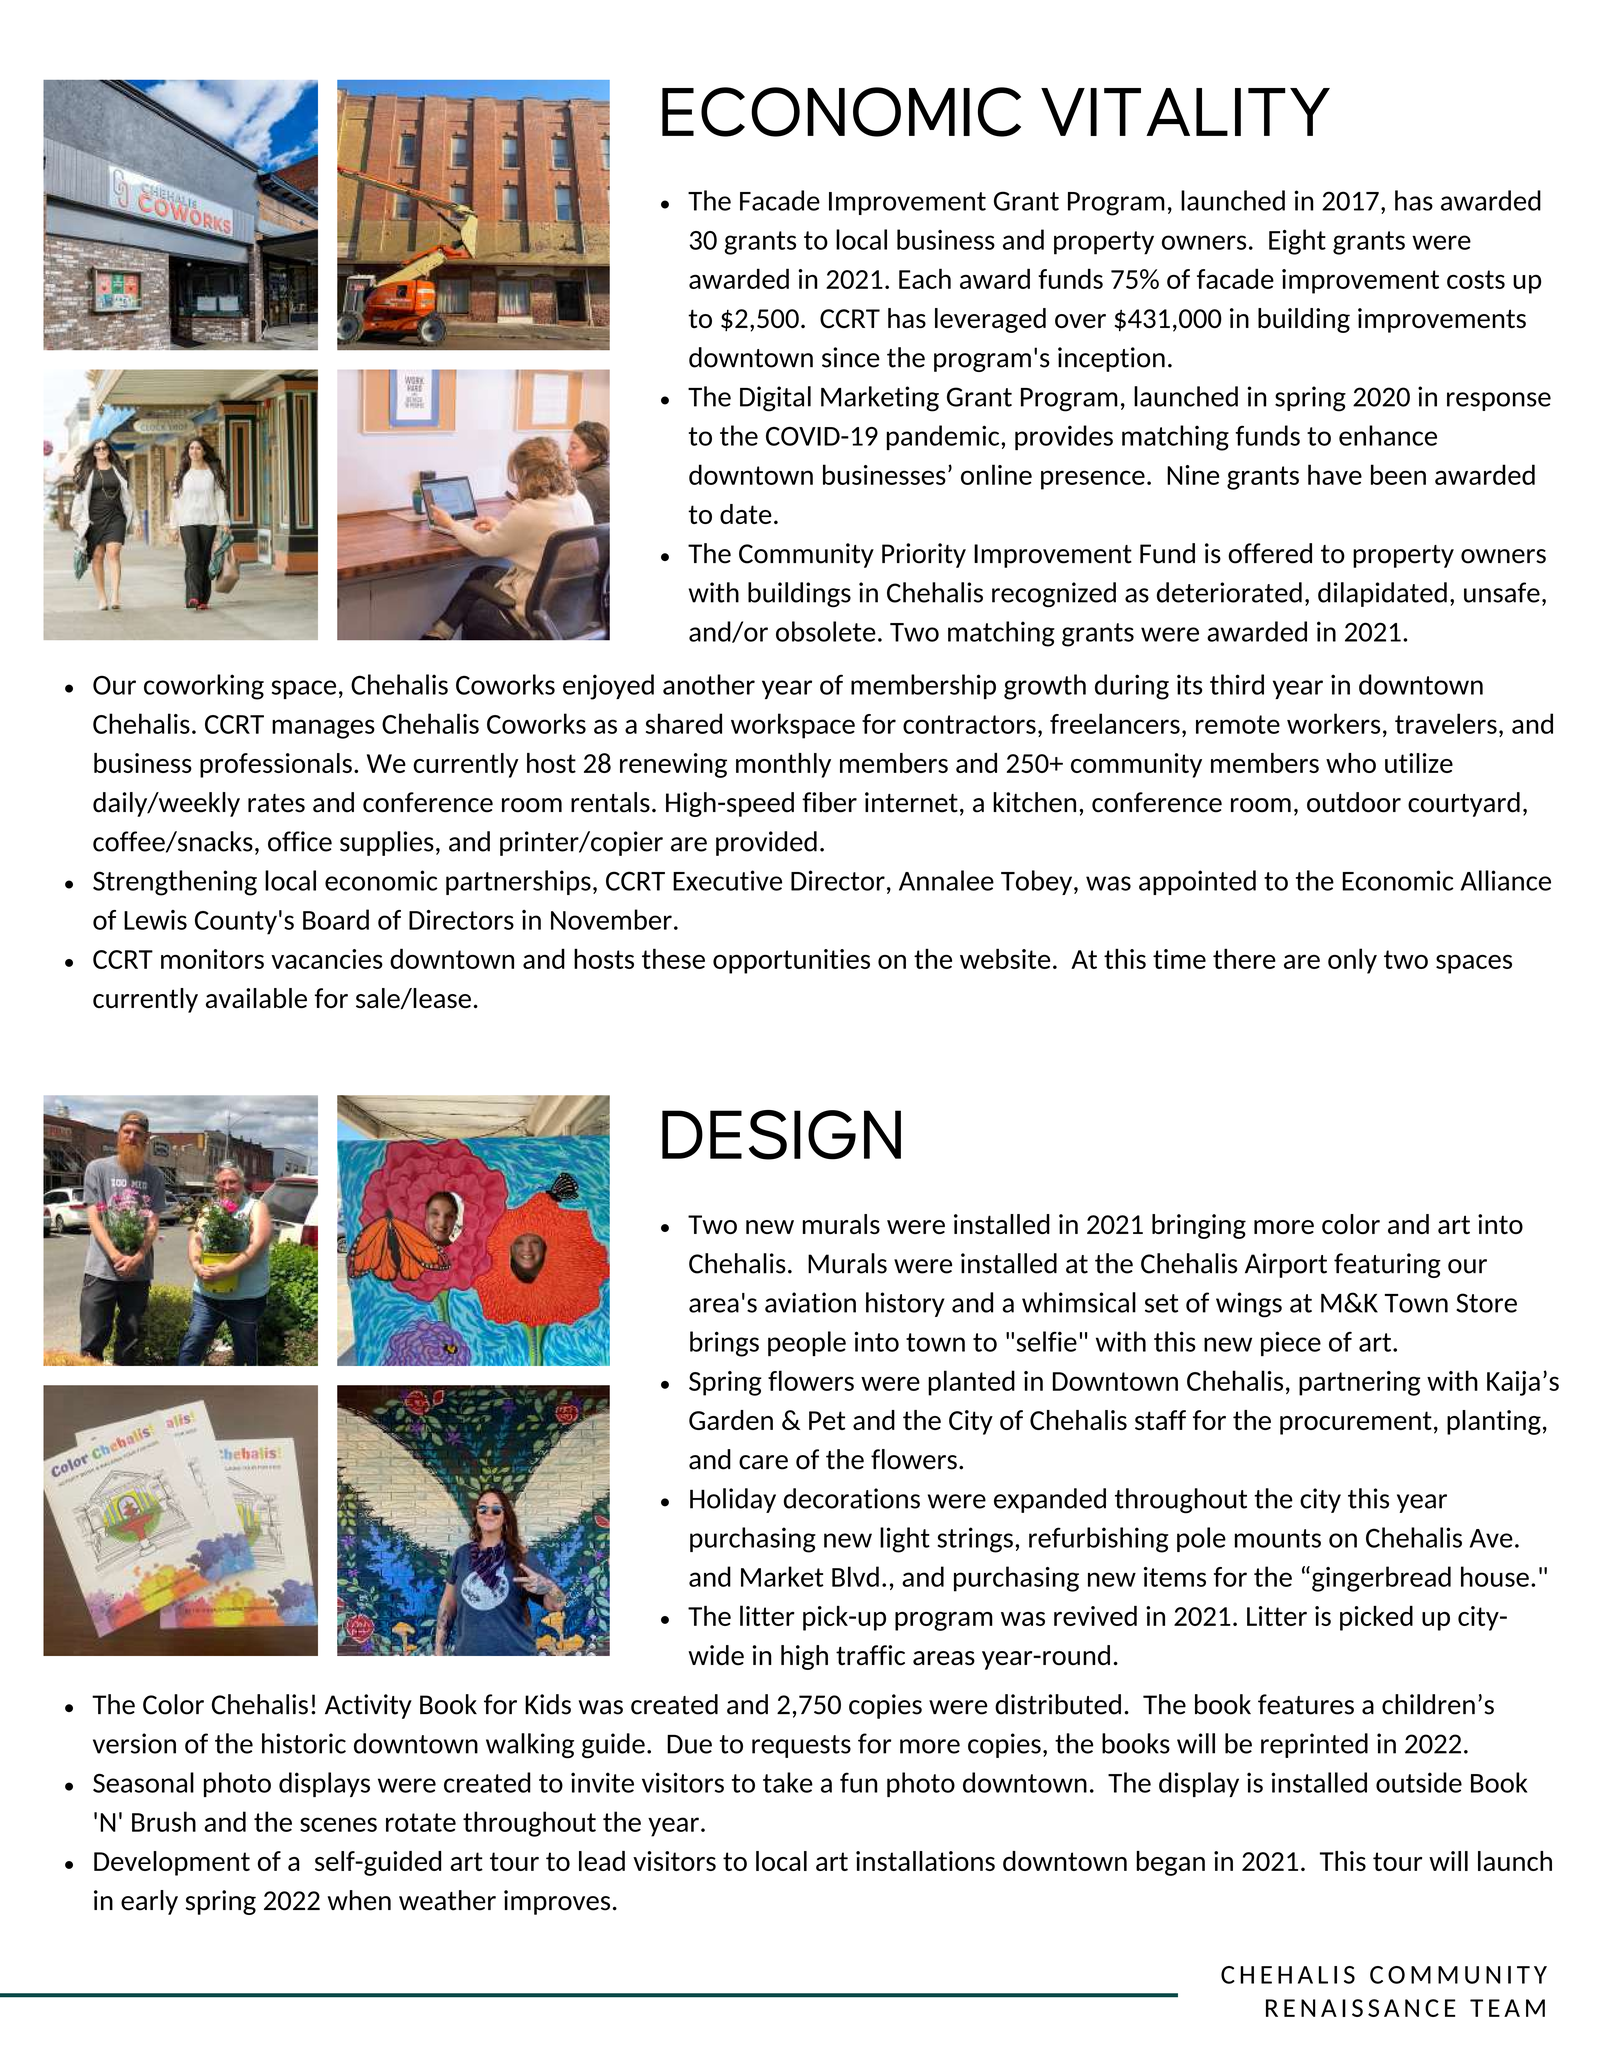 This document has width=1598, height=2069. Describe the element at coordinates (204, 687) in the document. I see `coworking` at that location.
